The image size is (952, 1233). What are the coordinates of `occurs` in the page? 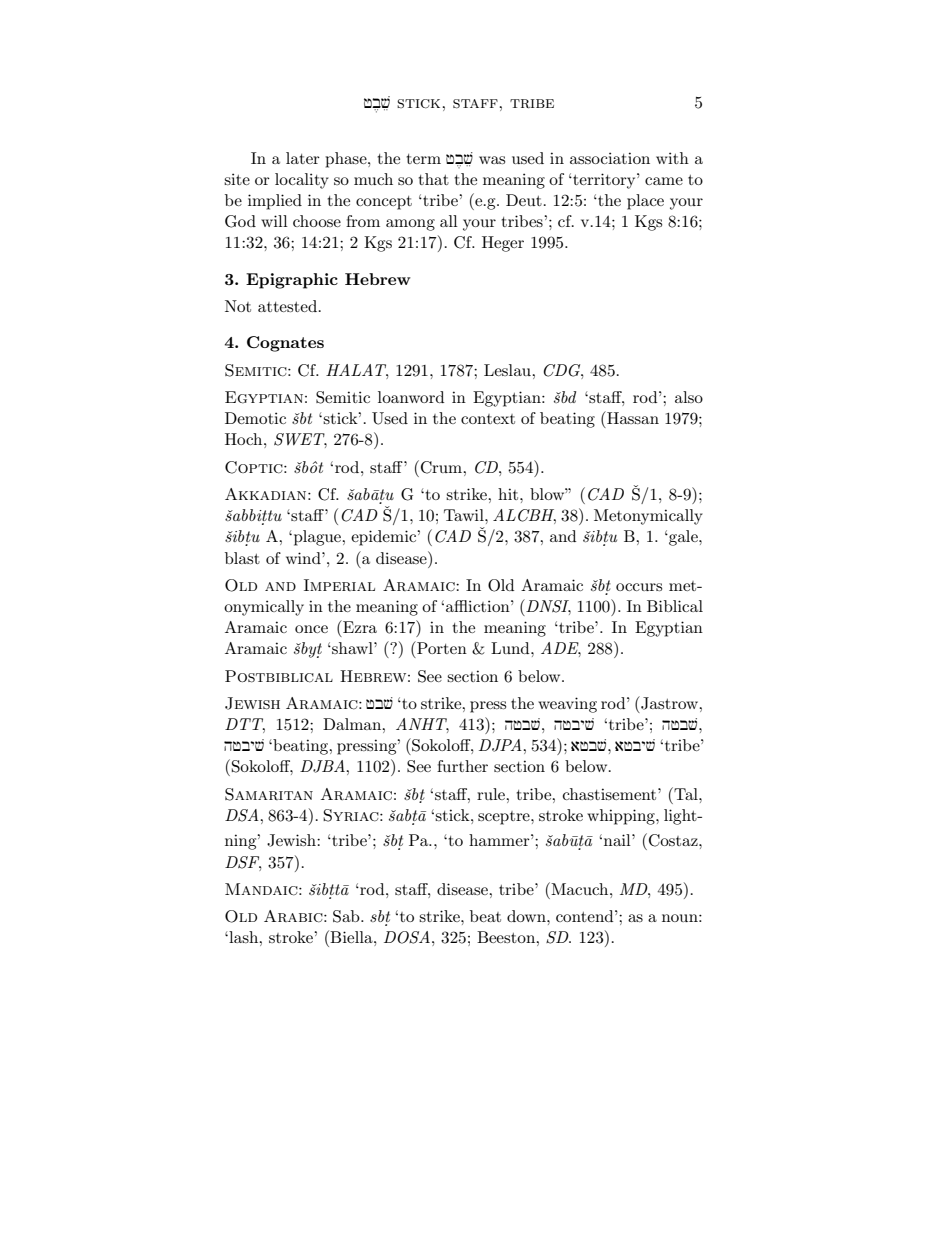 It's located at (639, 587).
